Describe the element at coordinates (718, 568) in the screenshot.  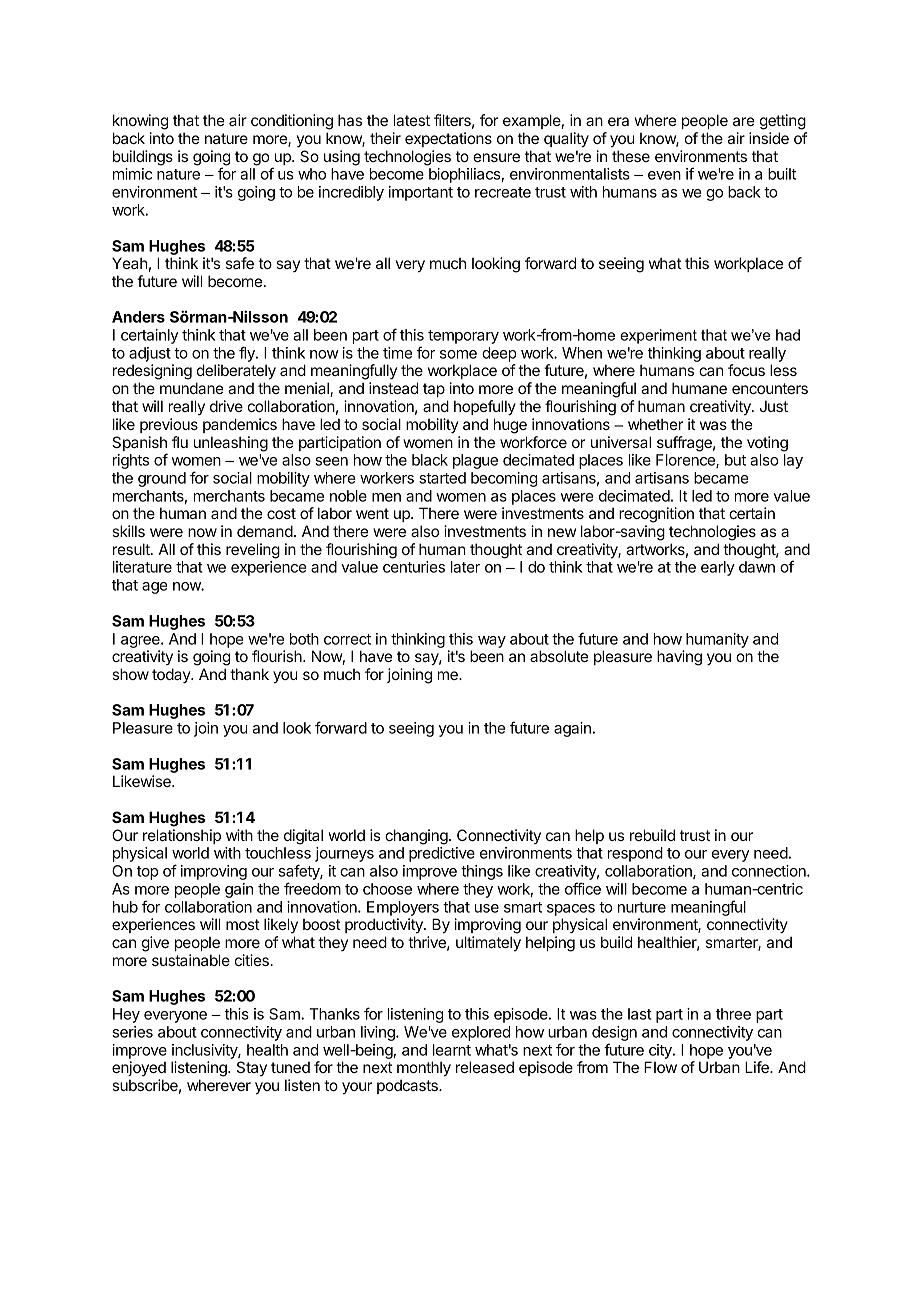
I see `early` at that location.
